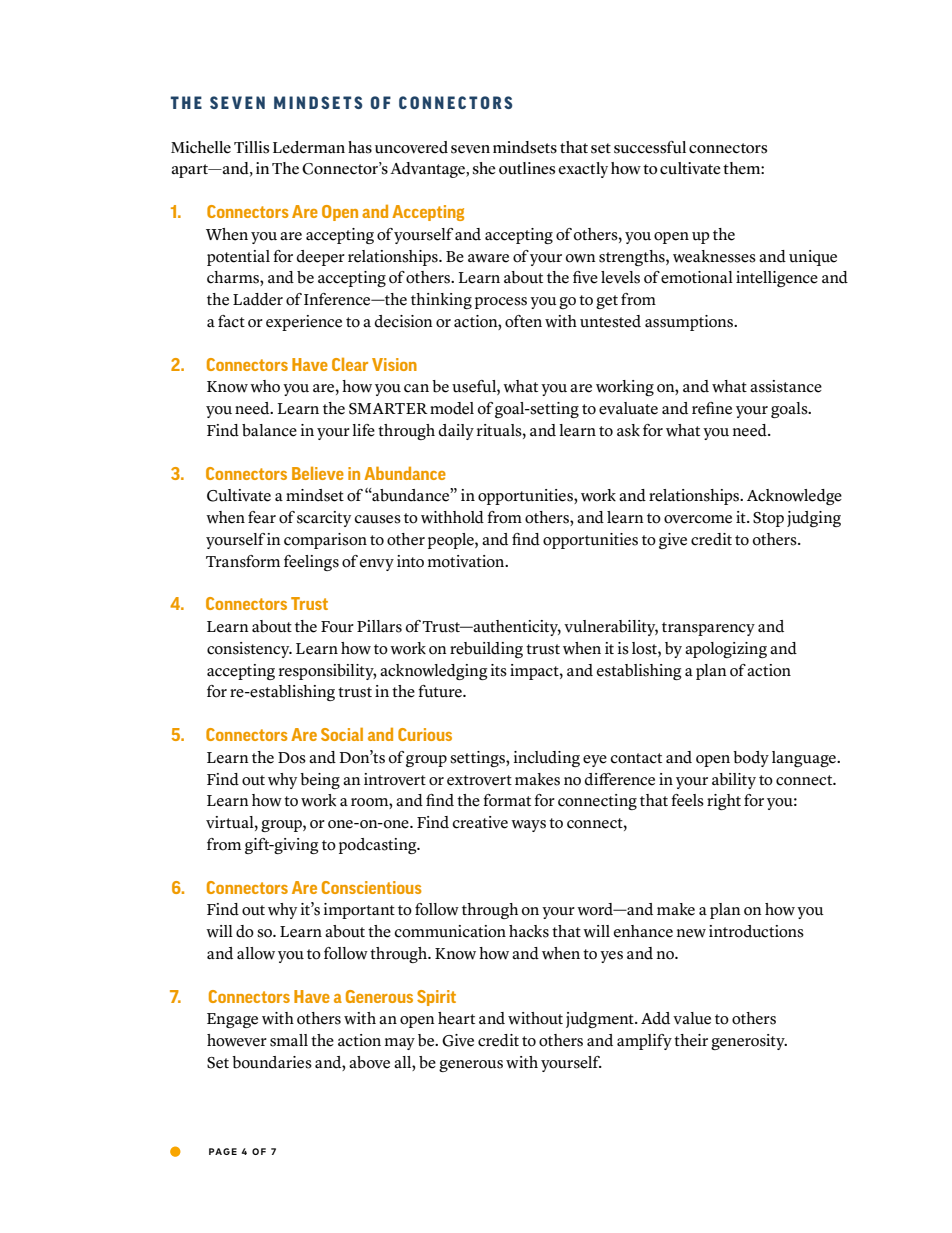  What do you see at coordinates (309, 147) in the image?
I see `Lederman` at bounding box center [309, 147].
